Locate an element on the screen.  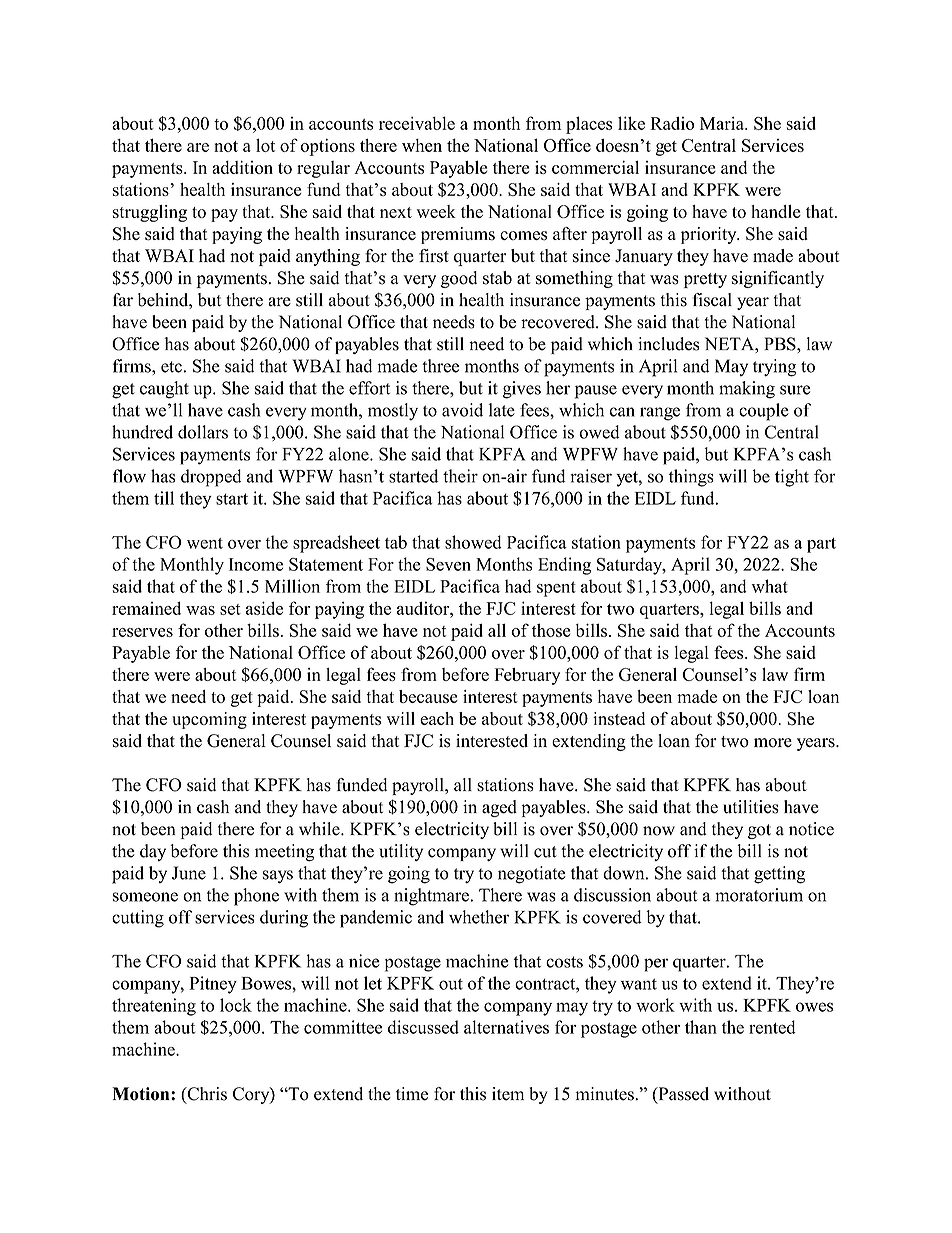
June is located at coordinates (189, 873).
